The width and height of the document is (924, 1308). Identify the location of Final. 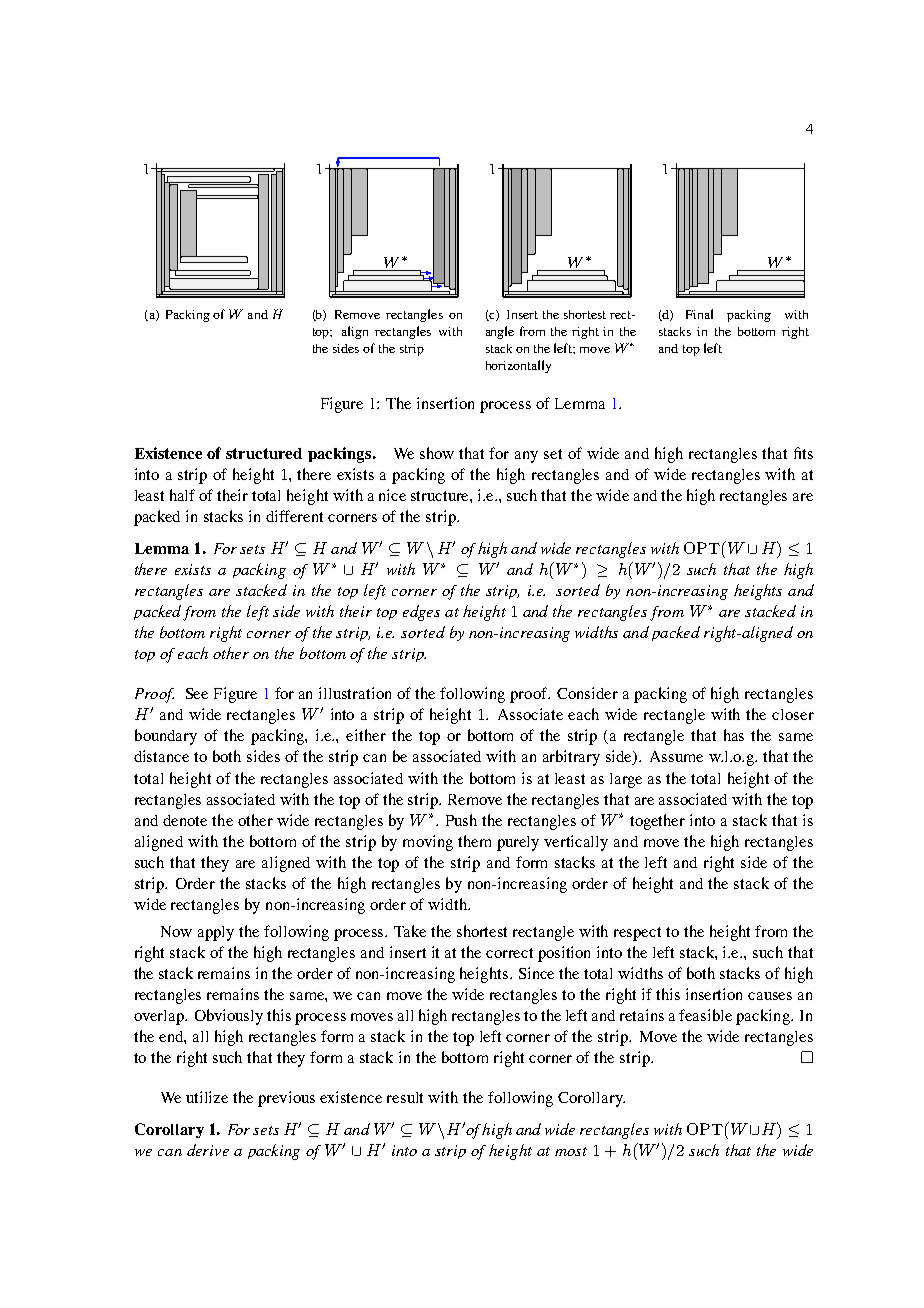
(699, 314).
